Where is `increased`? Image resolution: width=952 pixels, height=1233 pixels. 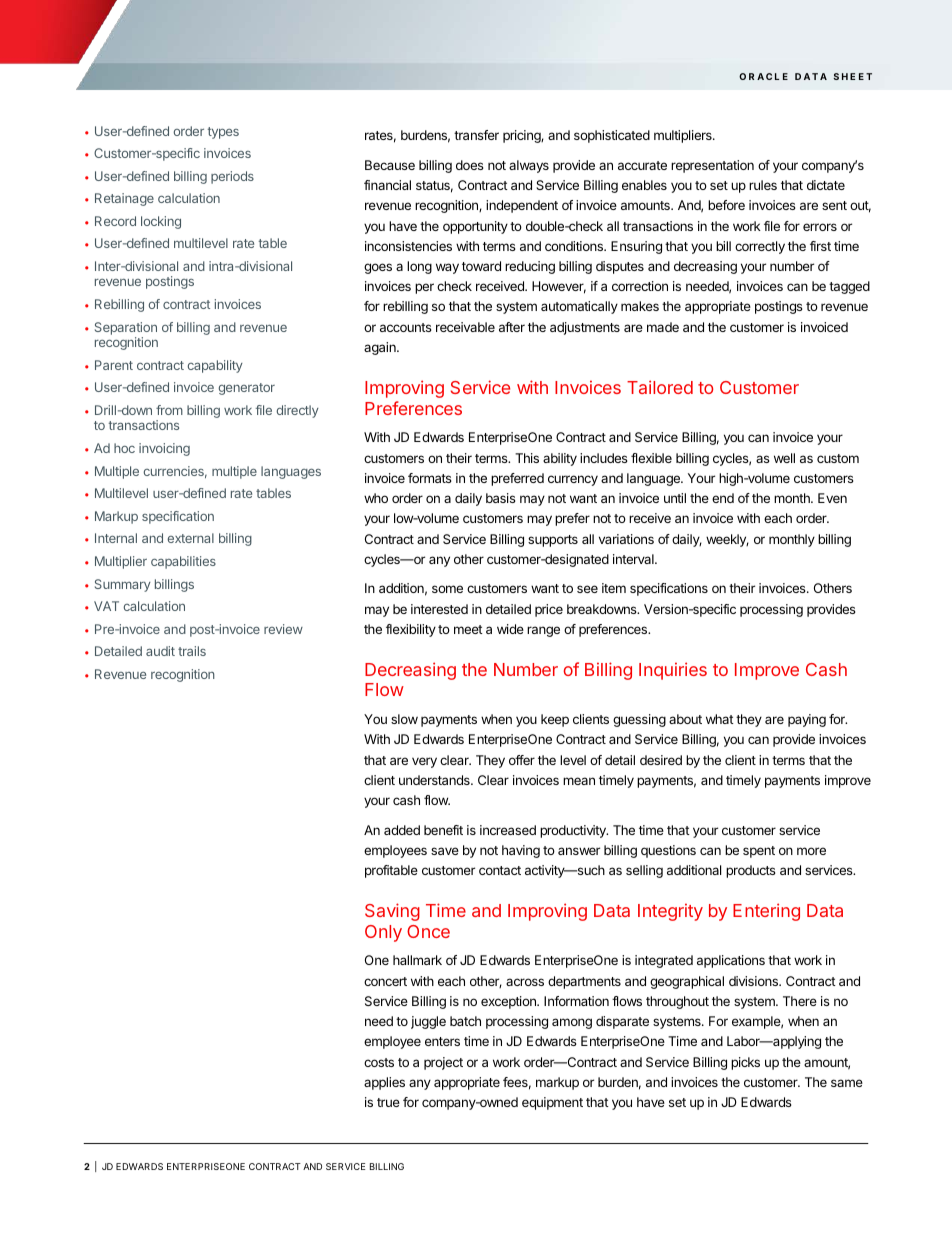 increased is located at coordinates (508, 830).
